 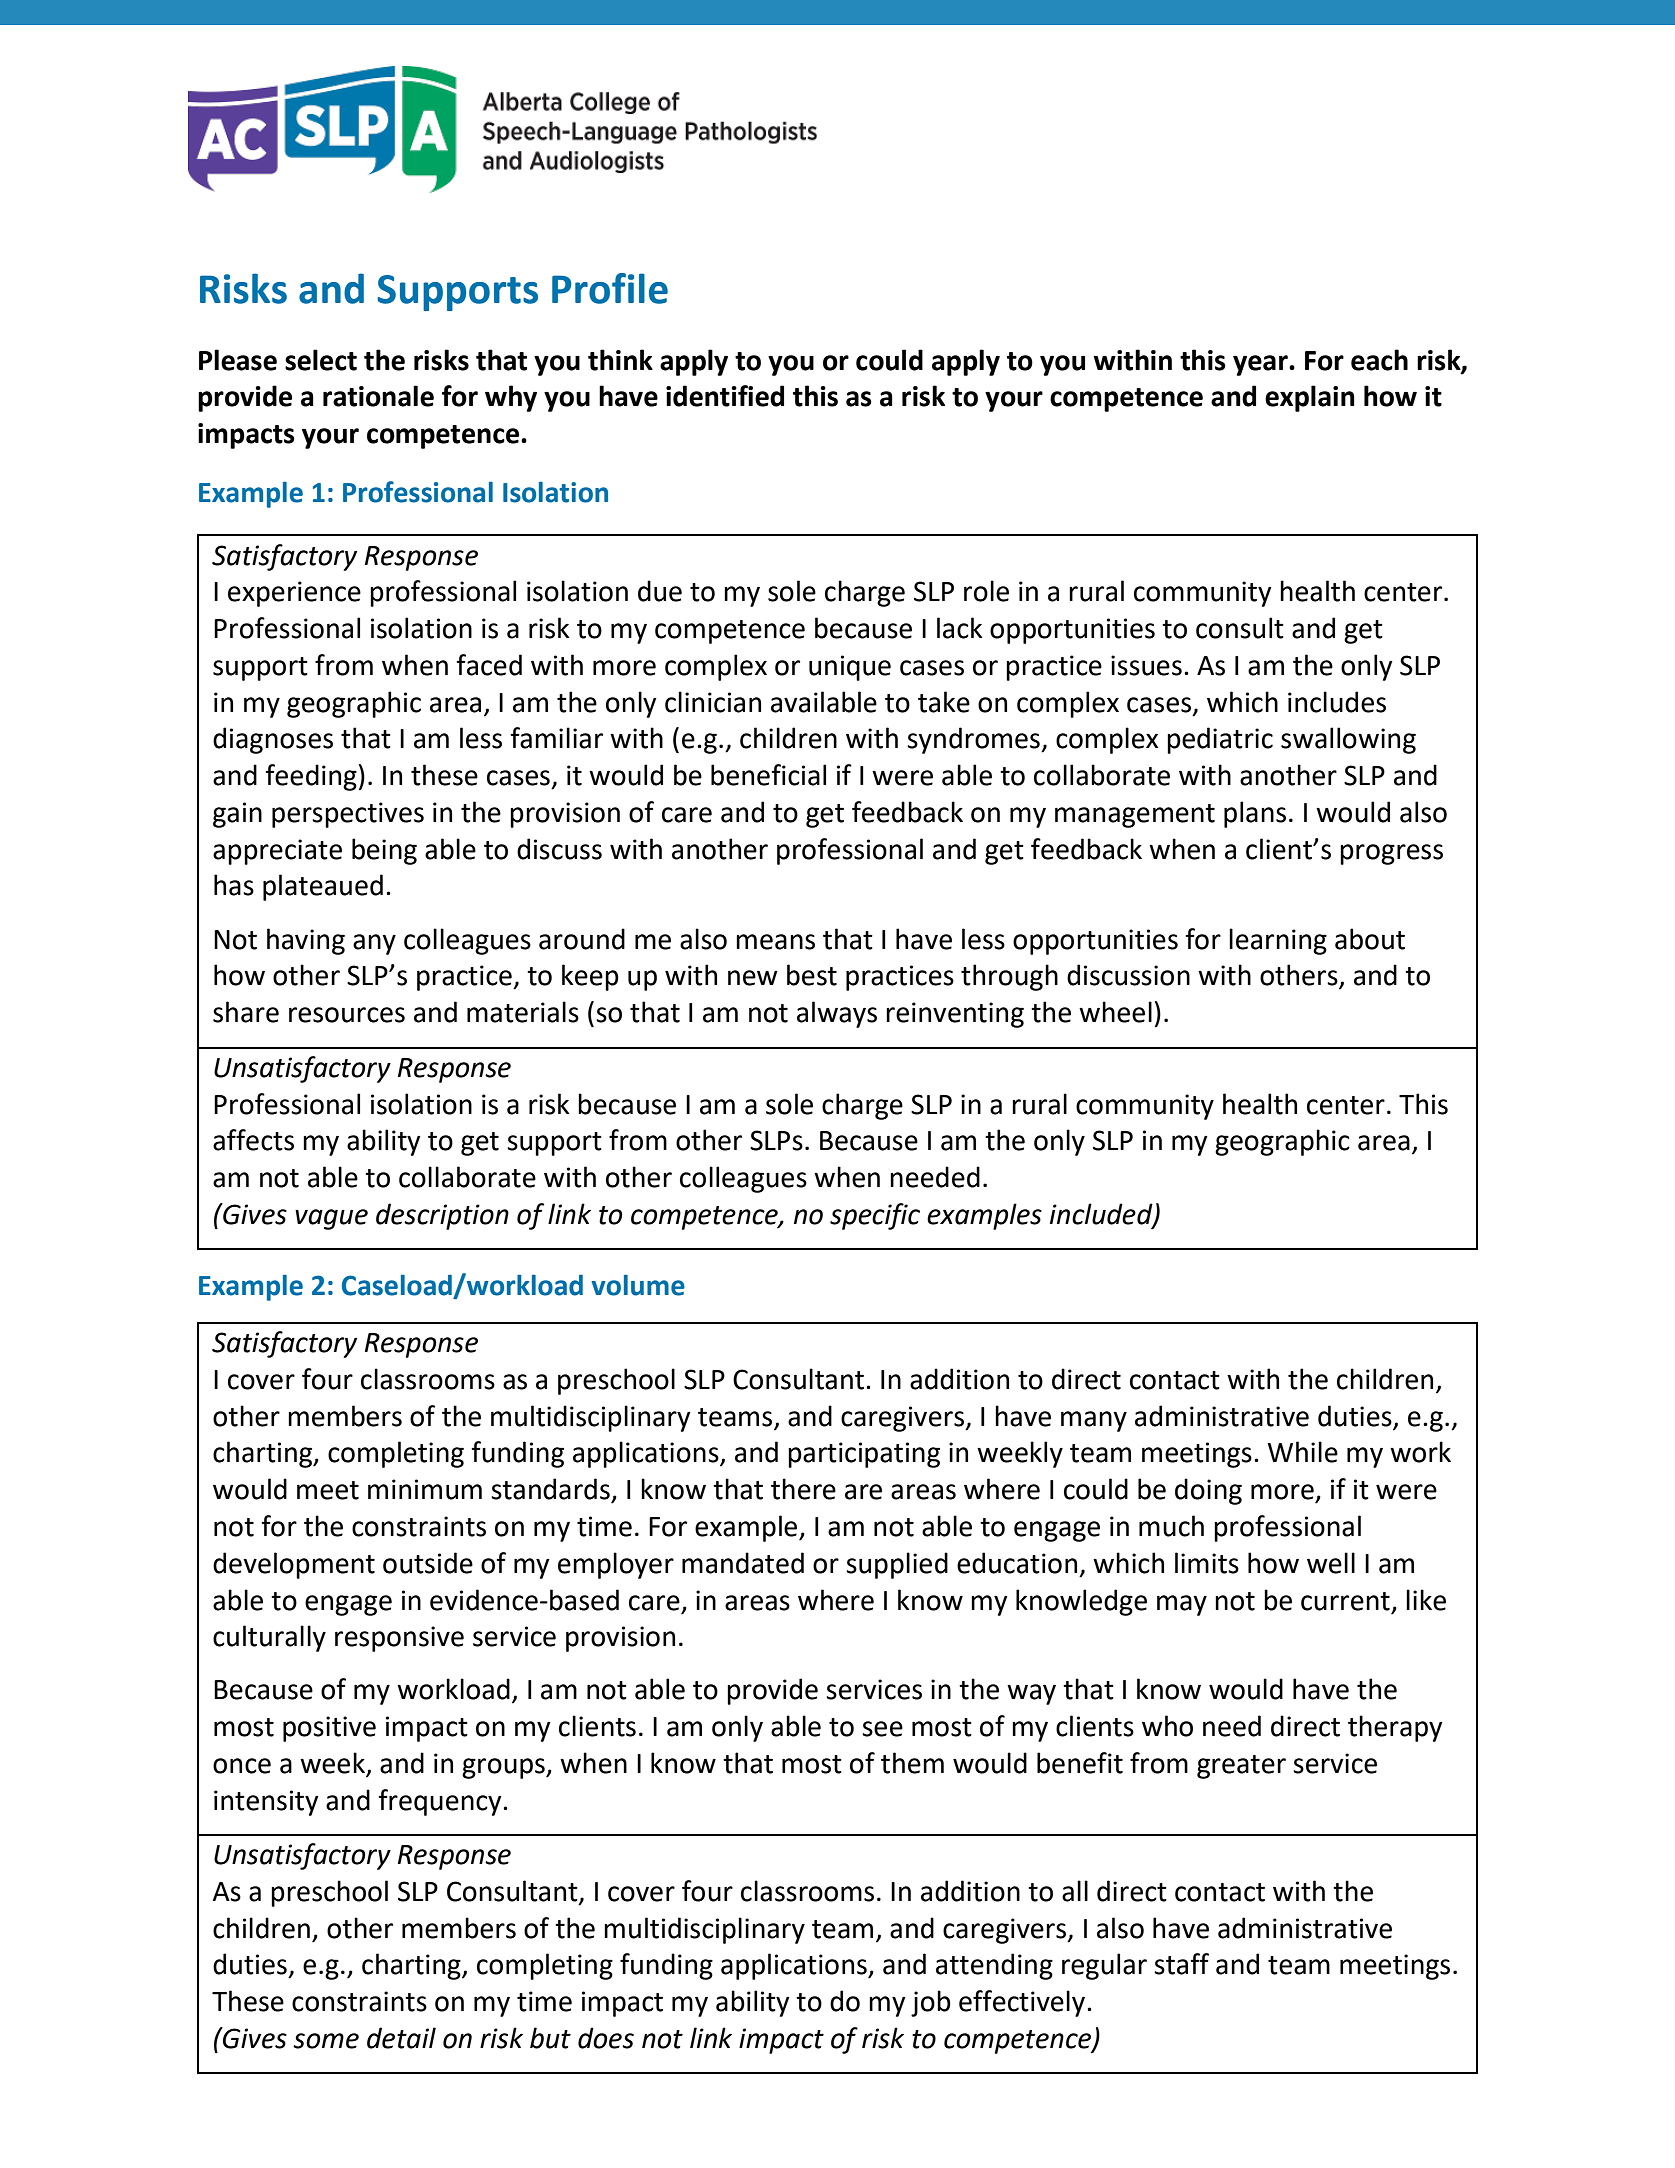 I want to click on staff, so click(x=1181, y=1964).
